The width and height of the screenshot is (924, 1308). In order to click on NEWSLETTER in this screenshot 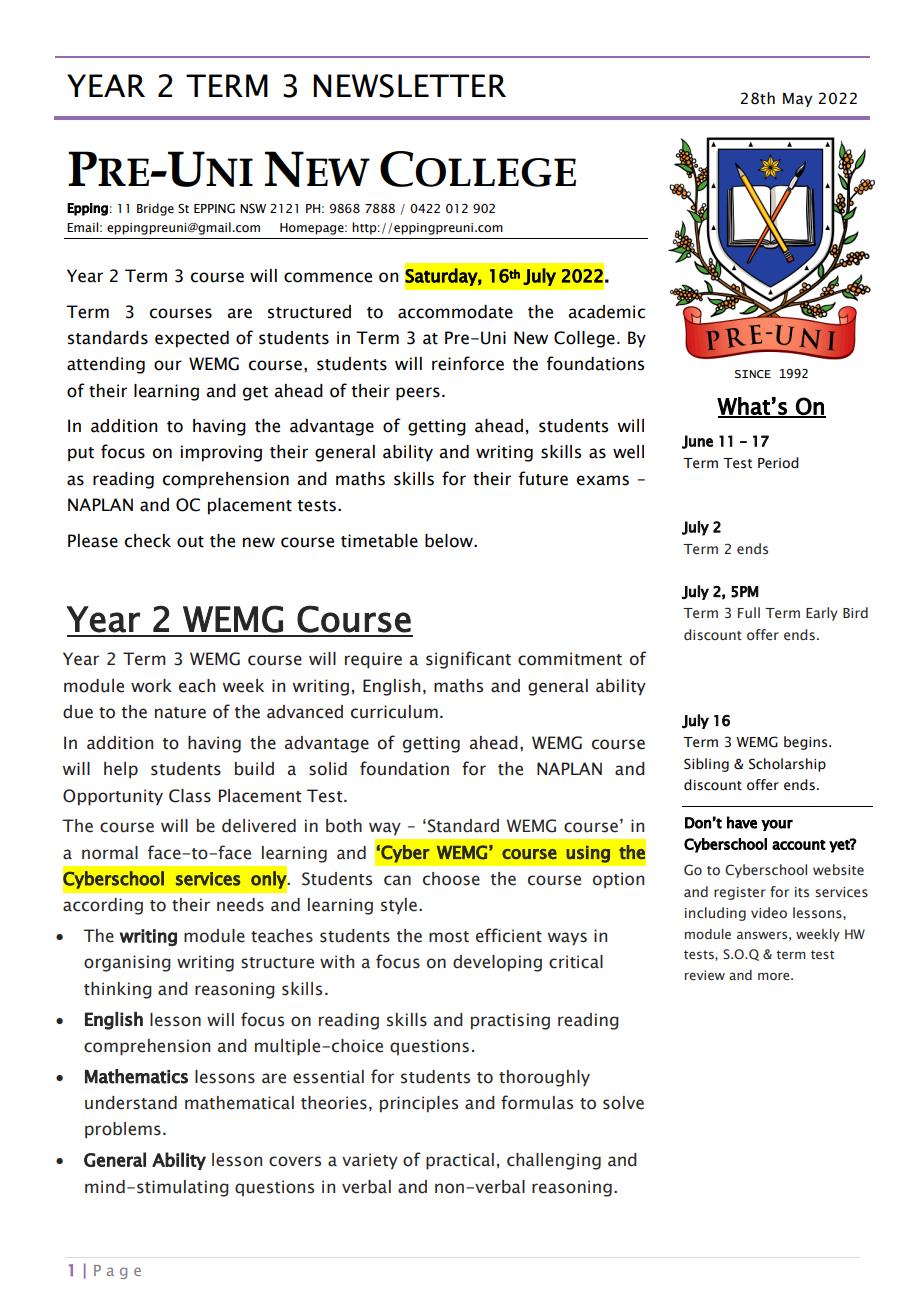, I will do `click(409, 86)`.
